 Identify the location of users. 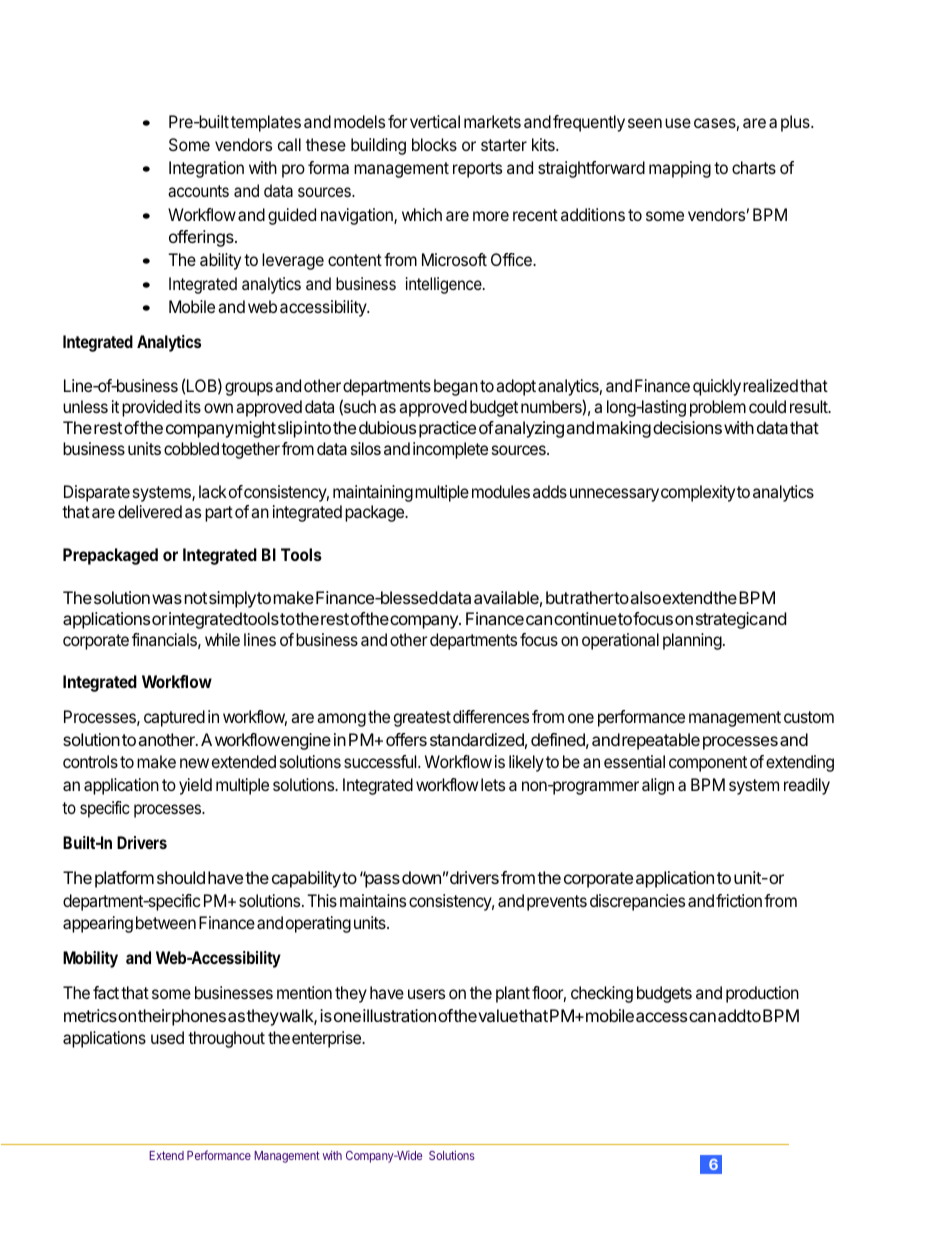
(426, 994).
